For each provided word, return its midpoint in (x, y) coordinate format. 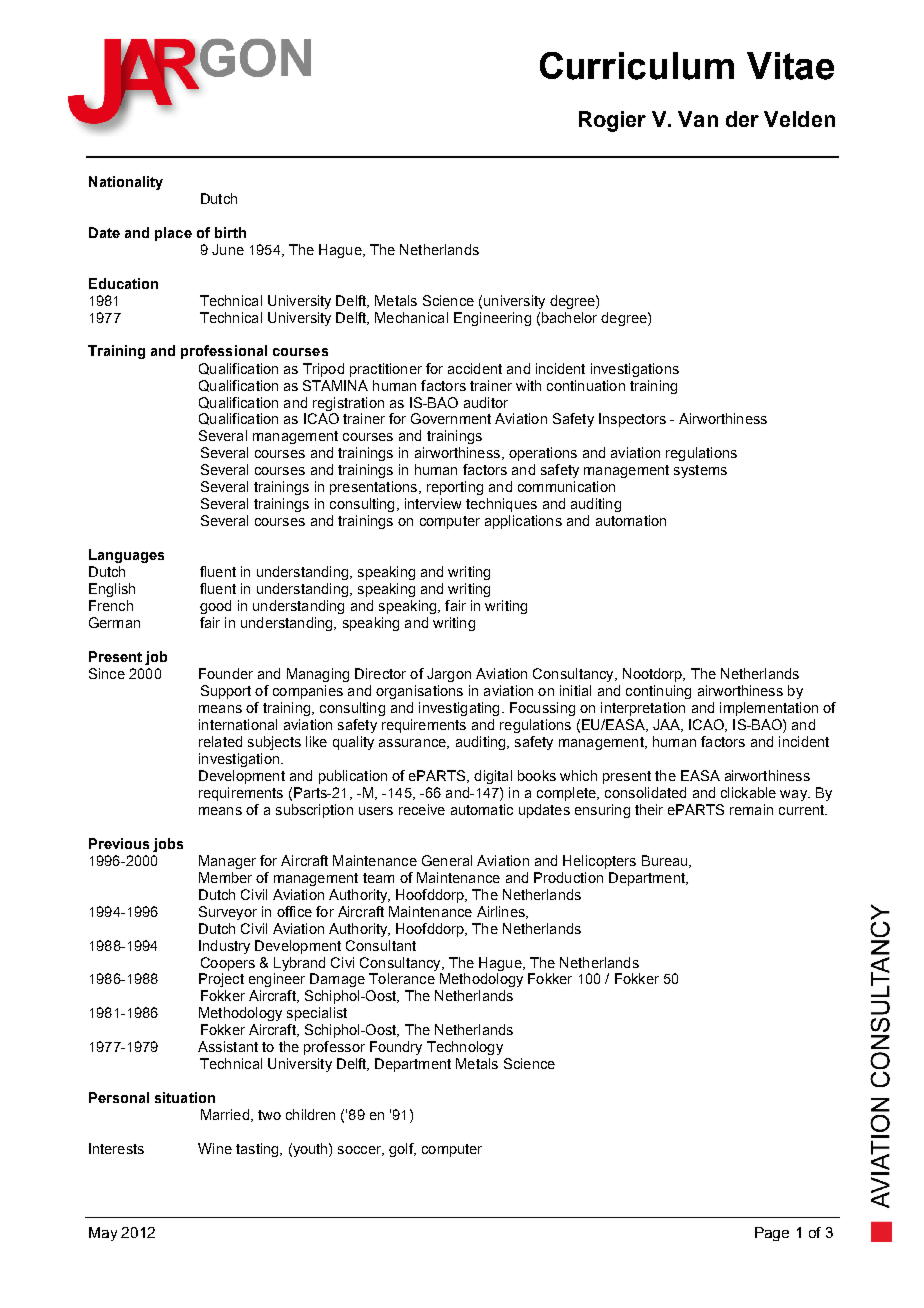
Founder (226, 673)
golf (402, 1150)
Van (698, 119)
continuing (658, 692)
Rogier (612, 121)
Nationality (126, 183)
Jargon (449, 675)
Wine (215, 1148)
